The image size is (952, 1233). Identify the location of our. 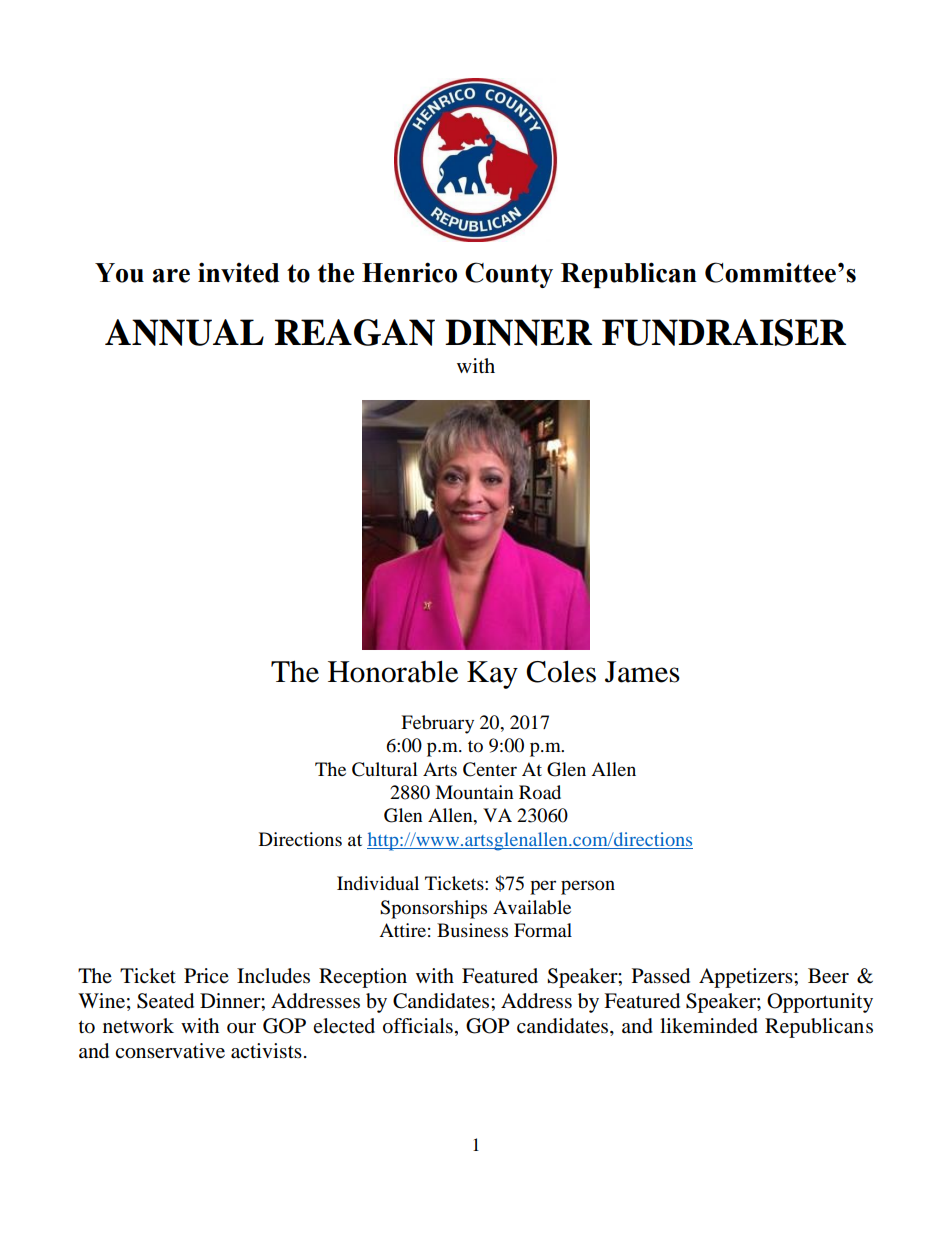
(241, 1028).
